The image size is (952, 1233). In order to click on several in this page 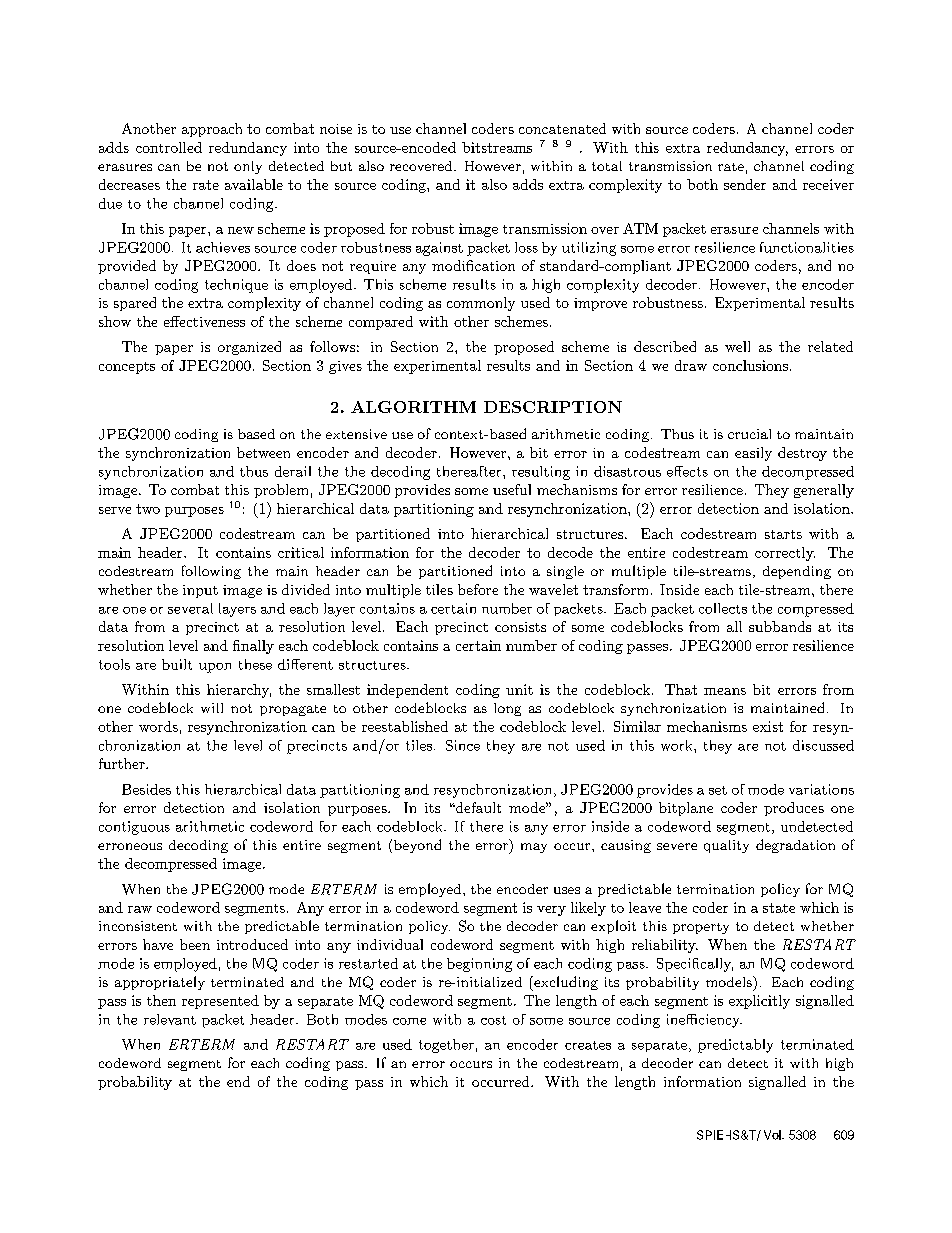, I will do `click(190, 608)`.
